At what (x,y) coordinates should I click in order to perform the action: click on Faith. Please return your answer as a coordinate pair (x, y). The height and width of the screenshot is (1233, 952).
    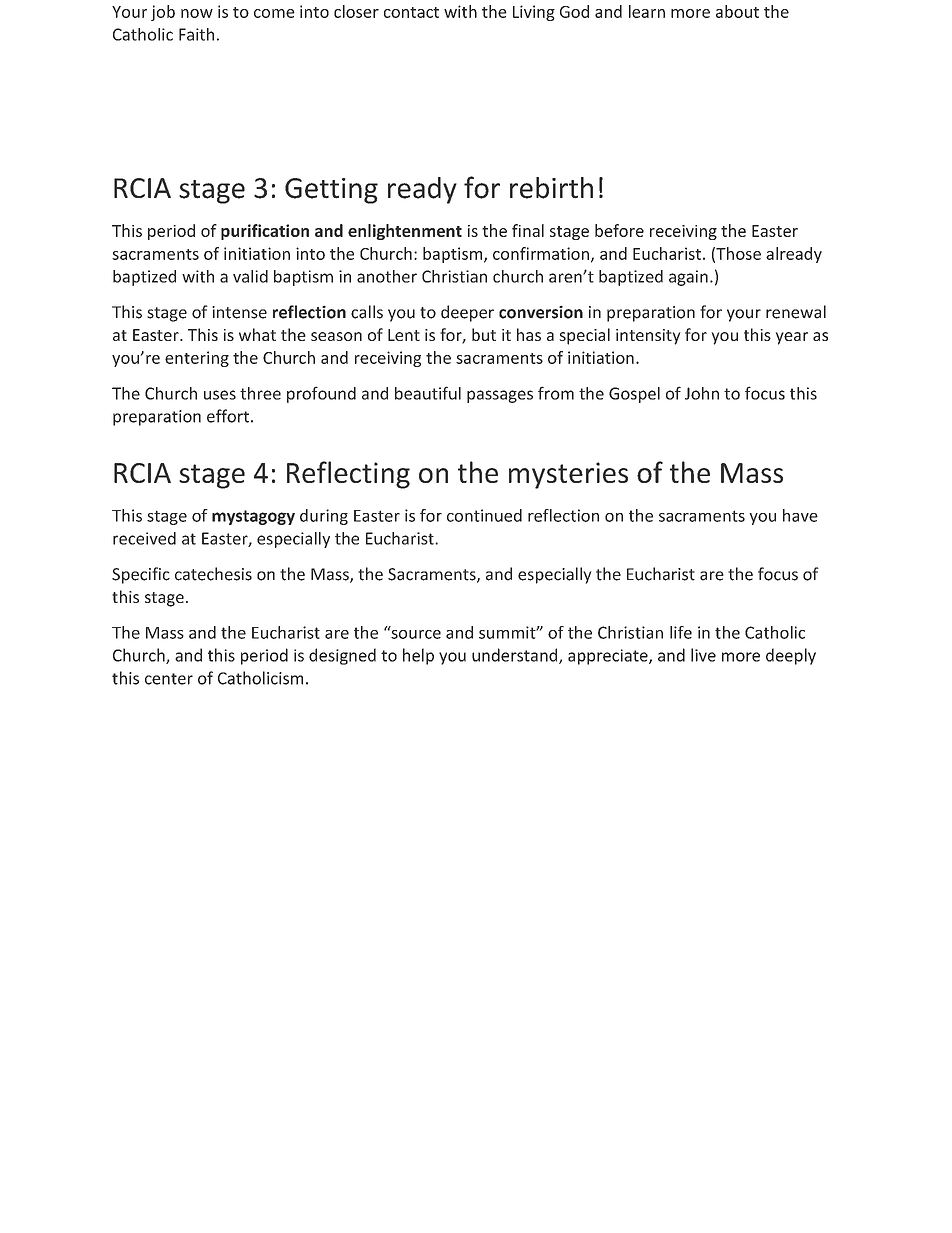
    Looking at the image, I should click on (196, 34).
